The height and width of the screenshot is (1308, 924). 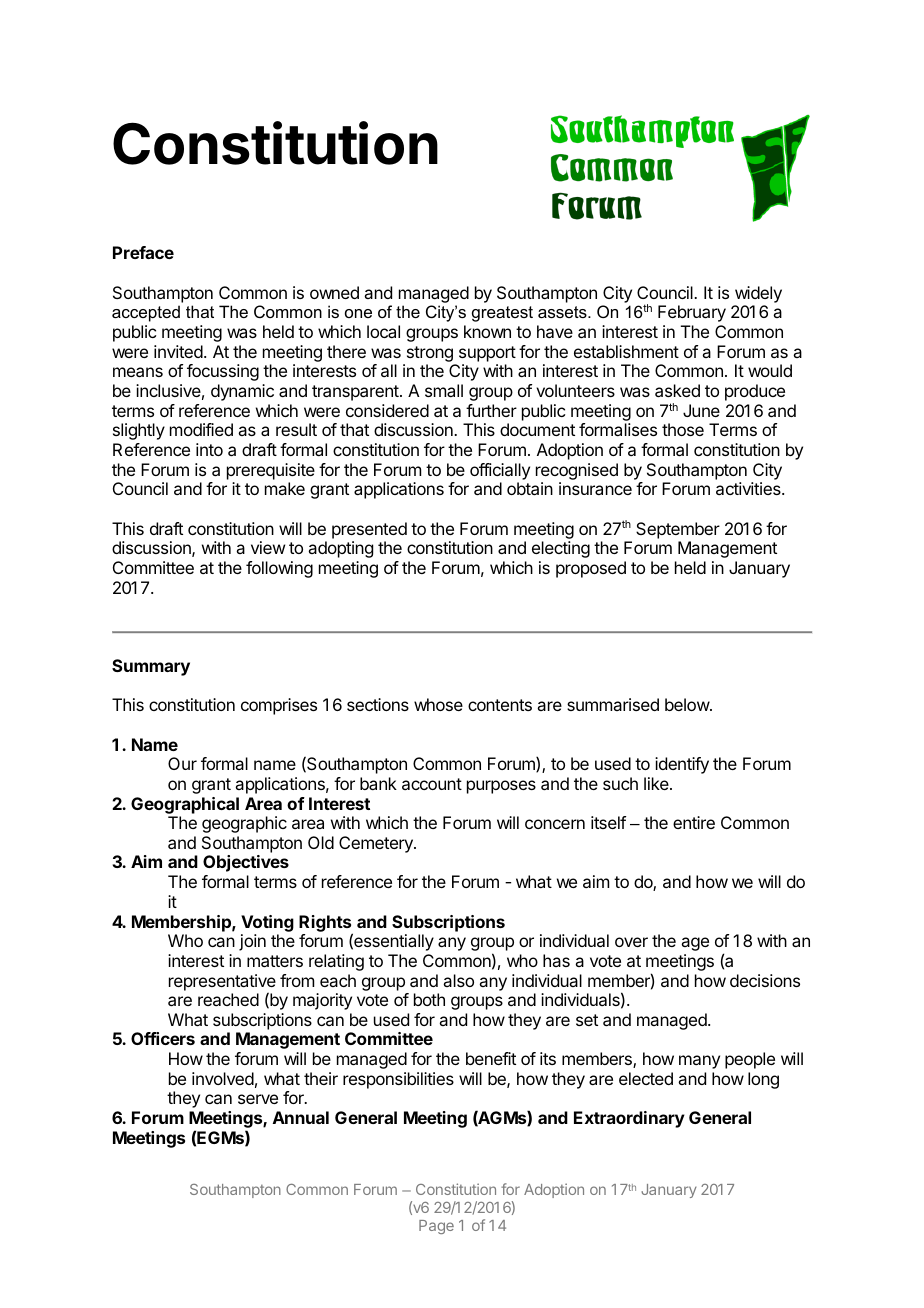 I want to click on serve, so click(x=258, y=1099).
